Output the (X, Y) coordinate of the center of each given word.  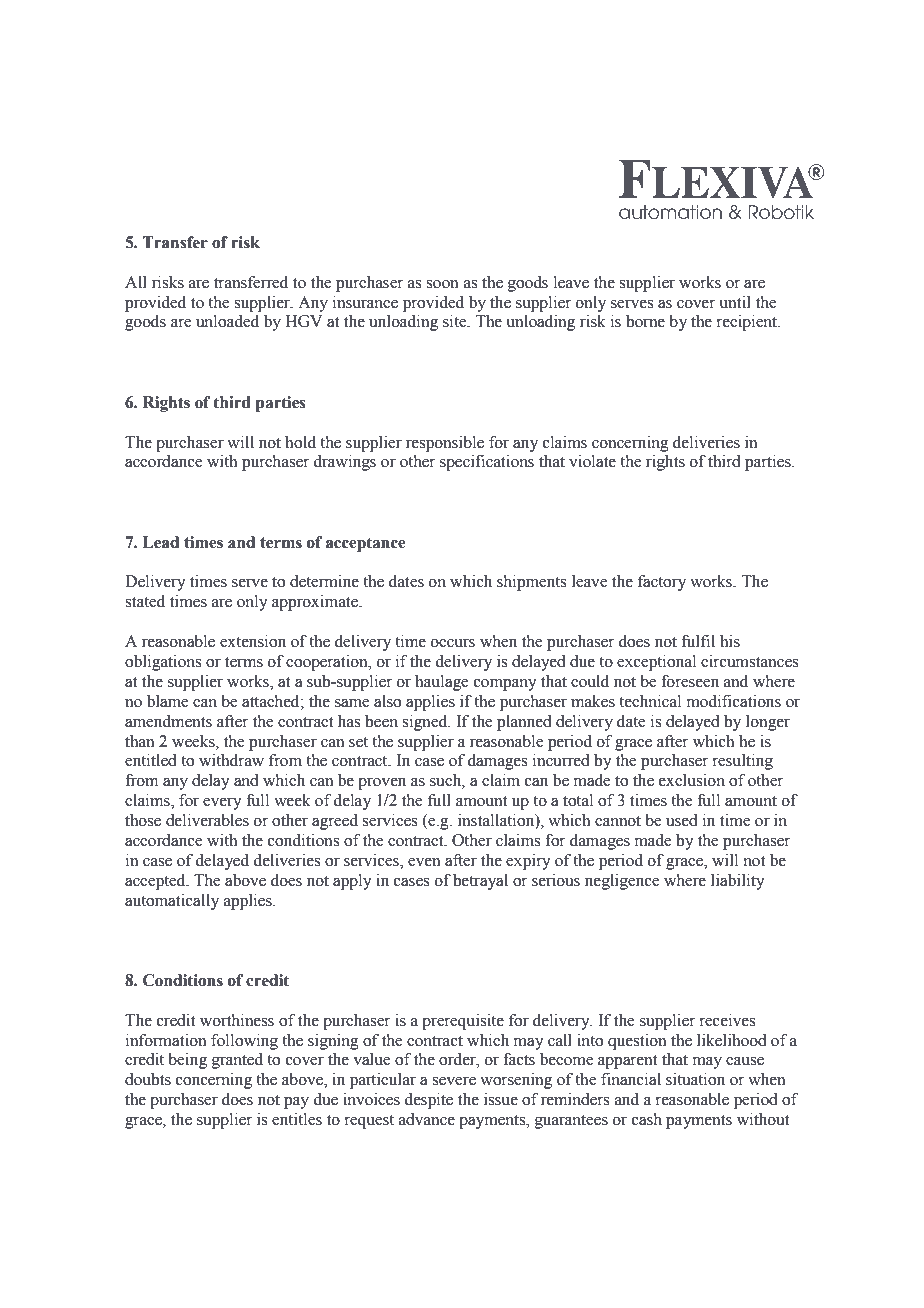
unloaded (227, 321)
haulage (442, 683)
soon (442, 284)
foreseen (690, 681)
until (735, 302)
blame (168, 701)
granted (237, 1061)
